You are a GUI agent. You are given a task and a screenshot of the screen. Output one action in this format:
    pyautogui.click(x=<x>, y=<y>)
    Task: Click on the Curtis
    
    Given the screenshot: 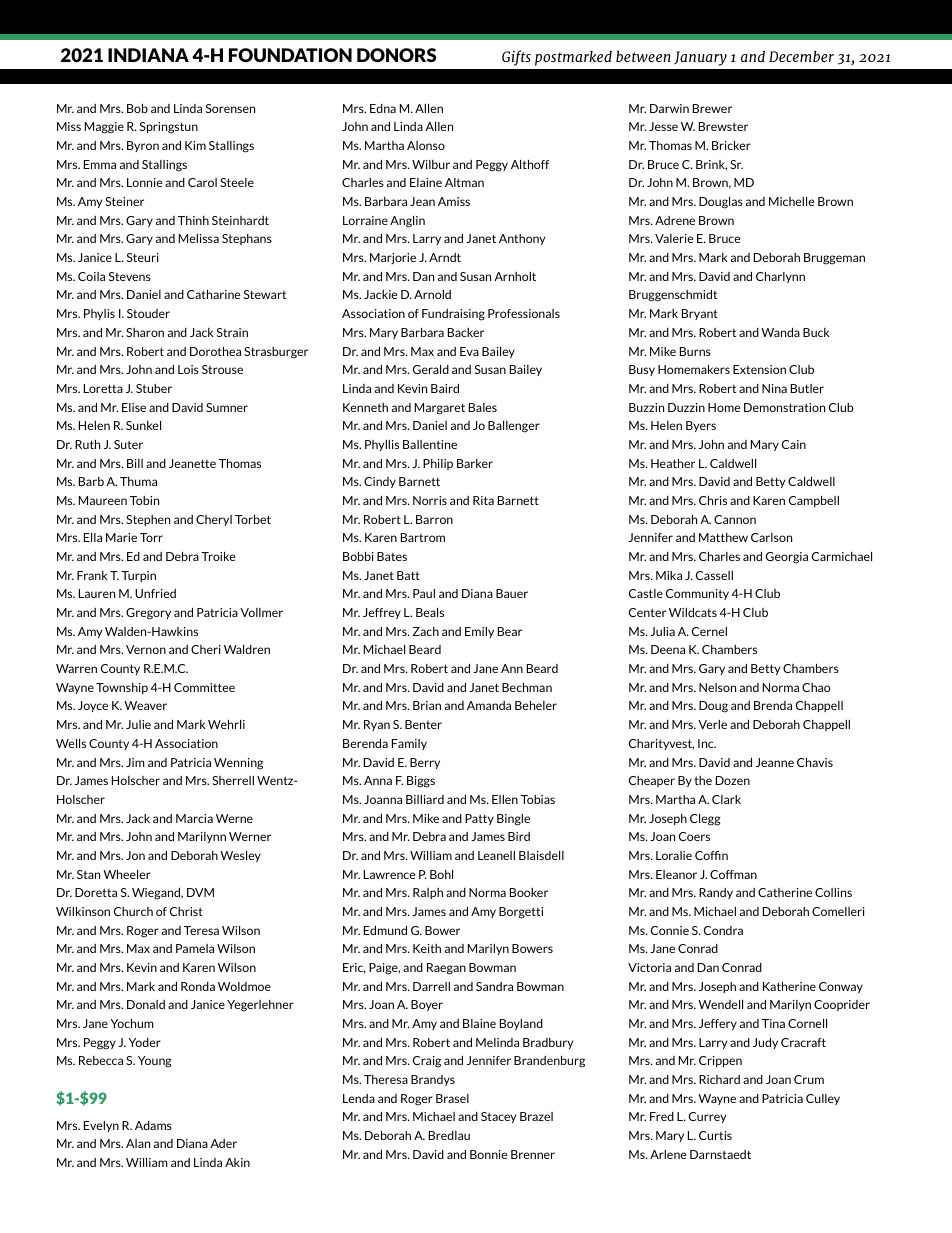 What is the action you would take?
    pyautogui.click(x=715, y=1135)
